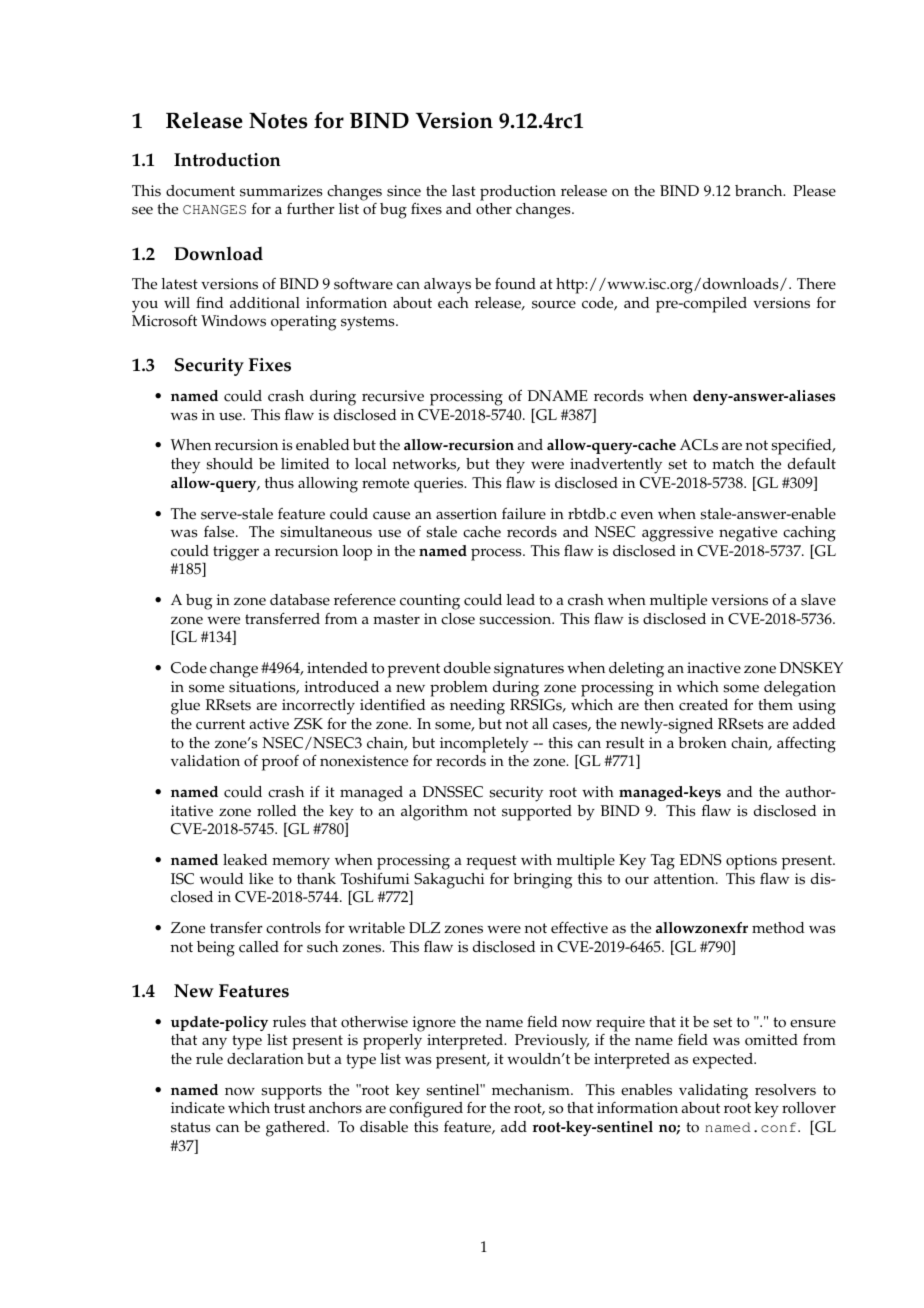 This document has height=1308, width=924. Describe the element at coordinates (532, 1090) in the document. I see `mechanism` at that location.
